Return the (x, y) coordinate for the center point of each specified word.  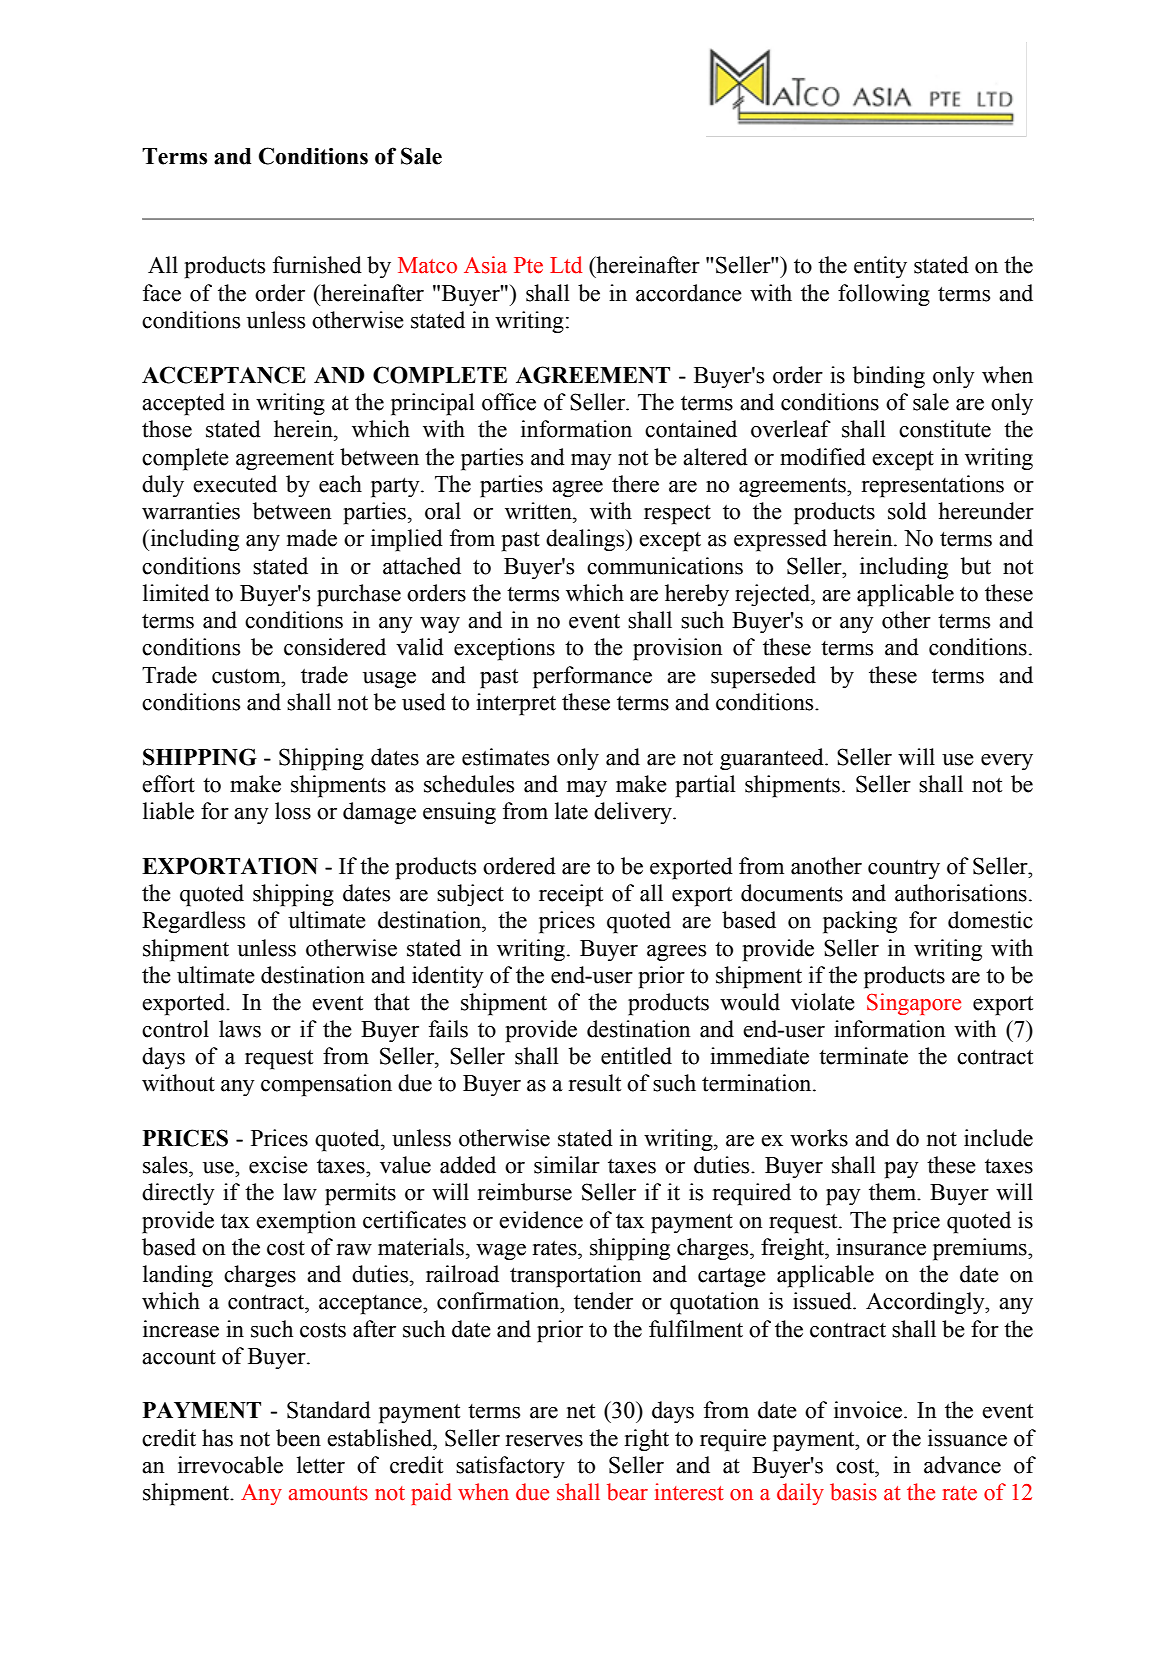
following (884, 295)
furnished (317, 265)
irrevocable (230, 1465)
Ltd (566, 265)
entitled (636, 1056)
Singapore (914, 1004)
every (1007, 762)
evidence (541, 1220)
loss (293, 811)
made (312, 538)
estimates (505, 757)
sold (907, 511)
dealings (586, 540)
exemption (306, 1222)
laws (240, 1029)
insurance (881, 1247)
